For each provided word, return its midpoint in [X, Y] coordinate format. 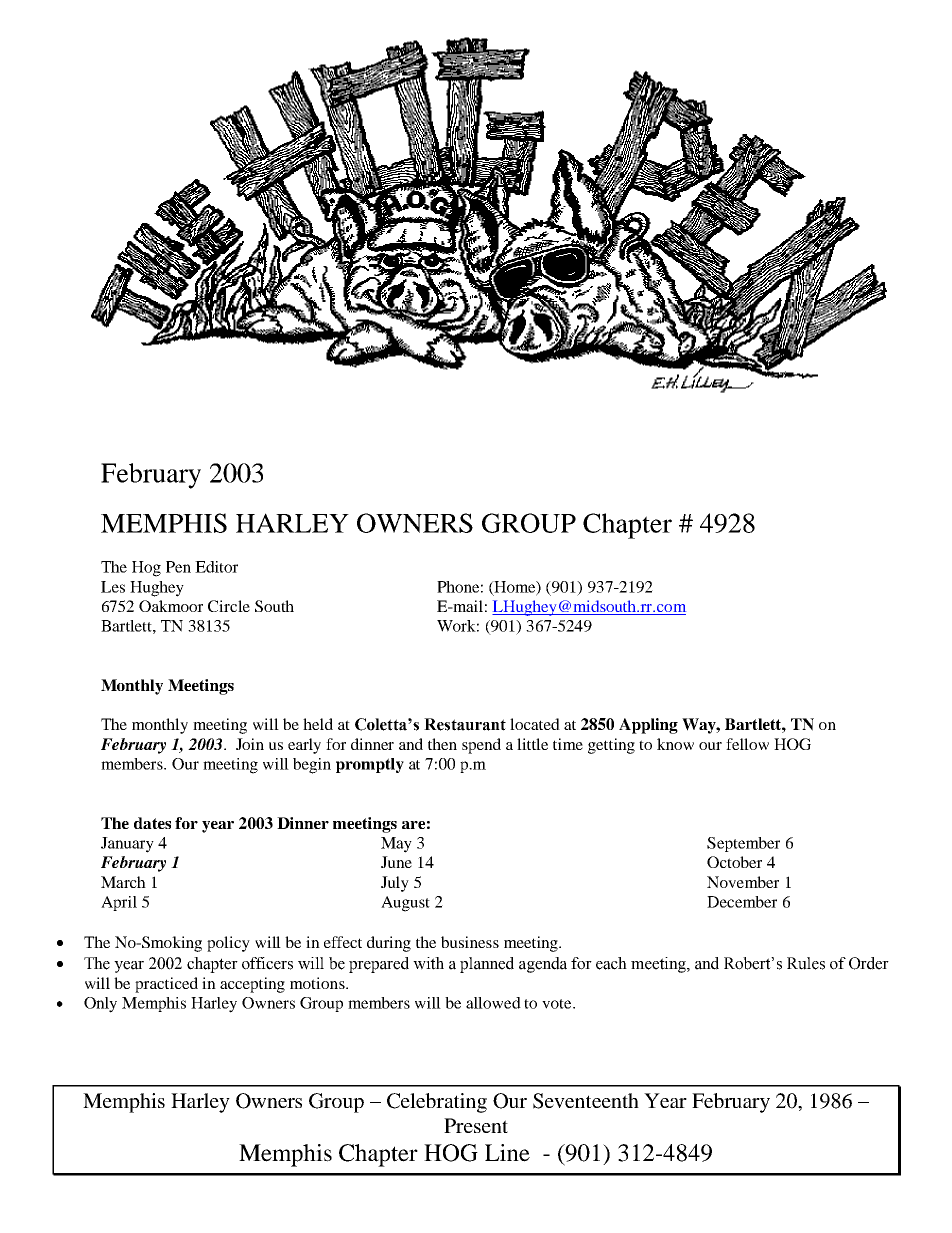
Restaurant [465, 724]
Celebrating [437, 1103]
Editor [216, 567]
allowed [493, 1003]
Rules [806, 963]
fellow [747, 744]
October [734, 862]
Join [250, 744]
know [675, 744]
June [396, 862]
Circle [229, 606]
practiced [166, 985]
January [127, 845]
